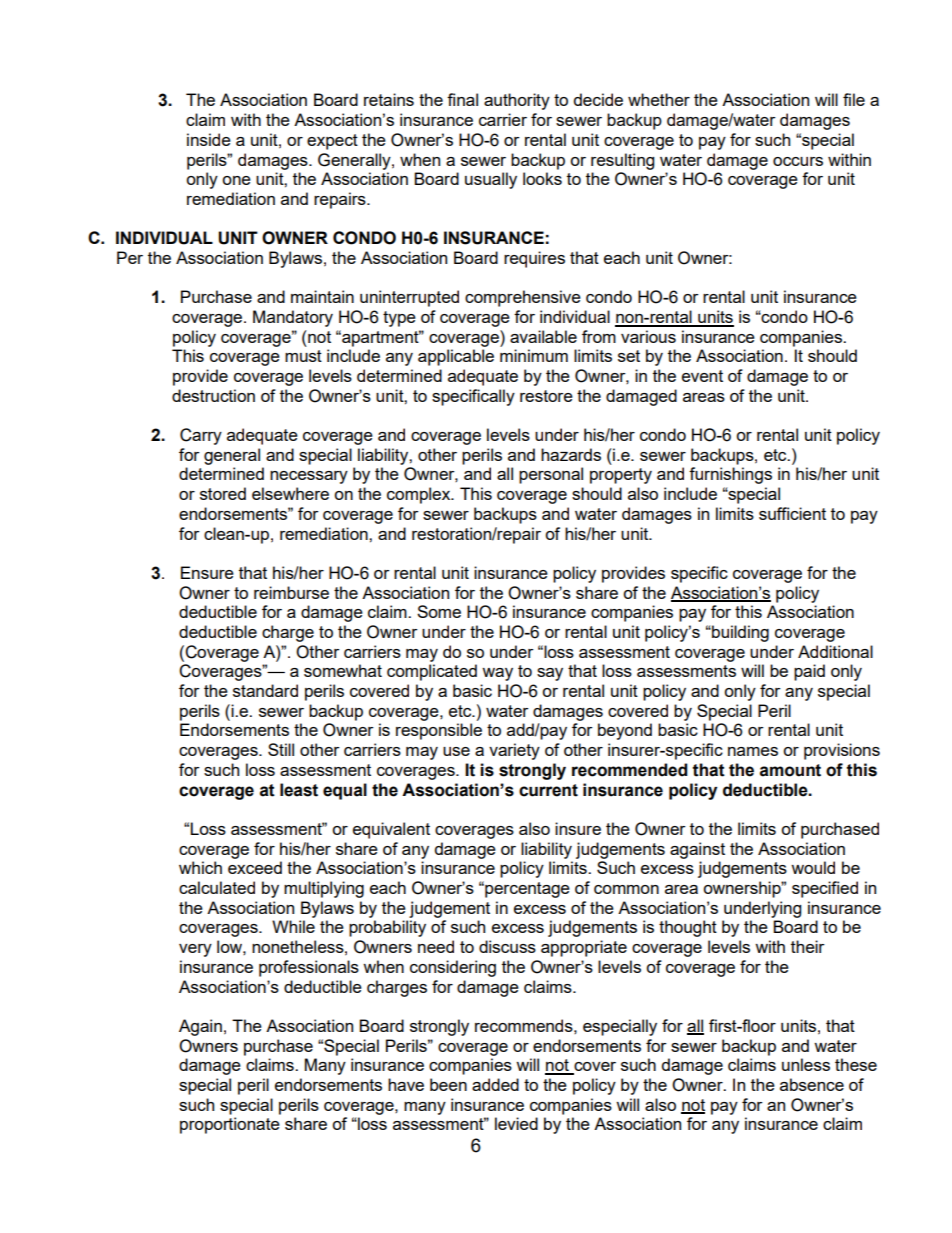 The height and width of the screenshot is (1233, 952). I want to click on added, so click(495, 1084).
